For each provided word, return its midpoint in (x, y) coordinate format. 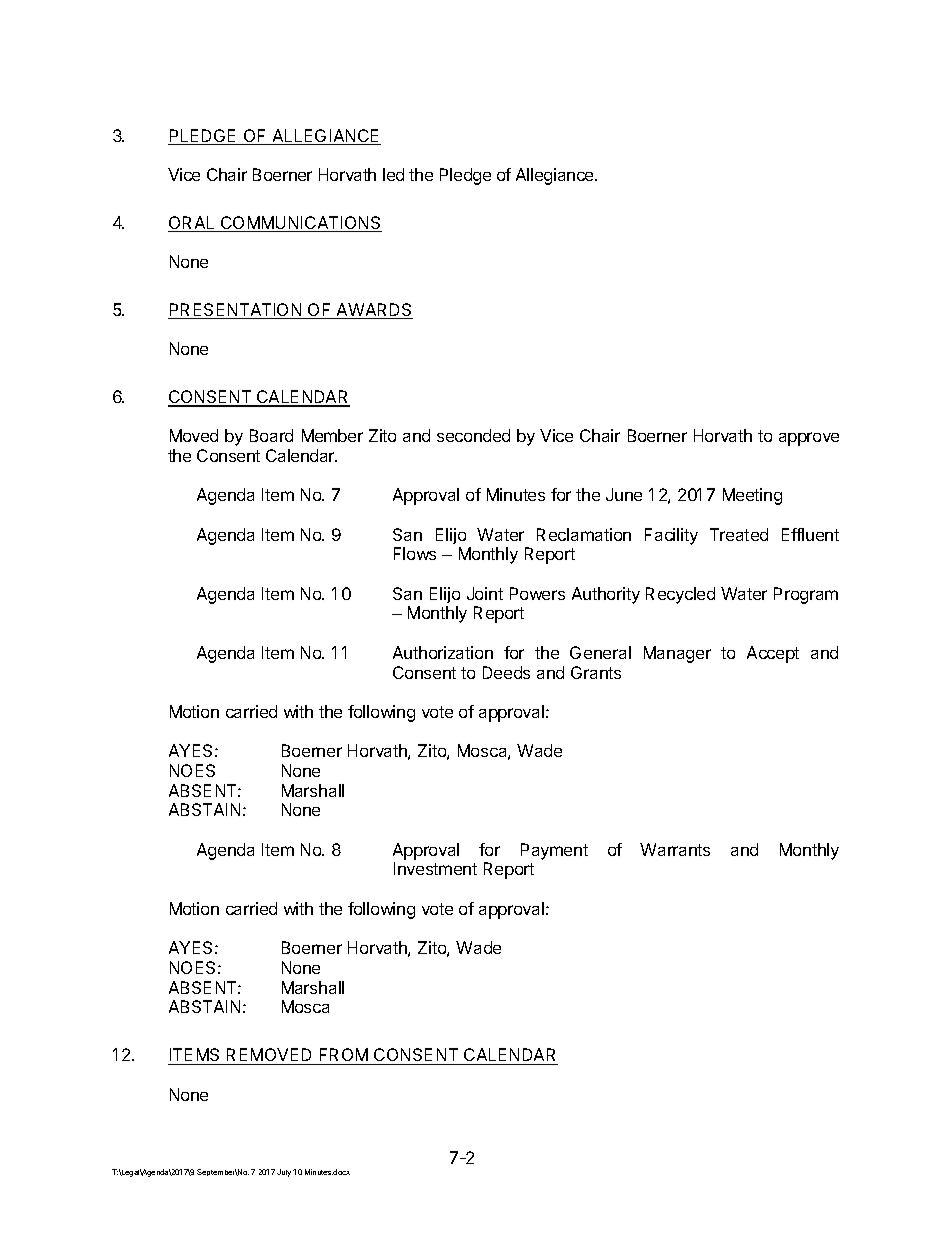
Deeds (506, 672)
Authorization (443, 652)
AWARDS (374, 311)
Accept (773, 654)
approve (809, 439)
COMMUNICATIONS (300, 224)
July (285, 1173)
